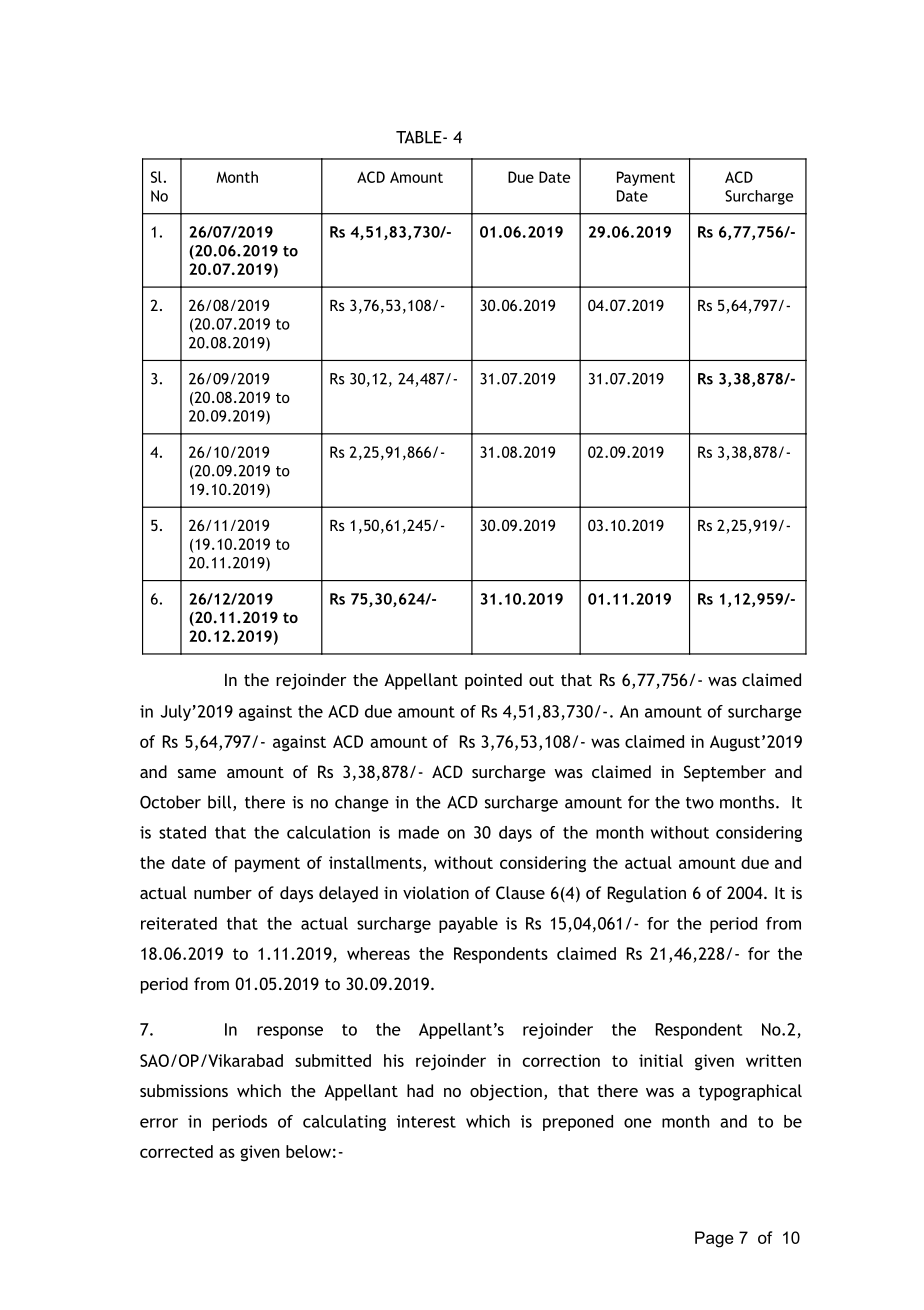 The width and height of the screenshot is (924, 1310). I want to click on reiterated, so click(179, 923).
